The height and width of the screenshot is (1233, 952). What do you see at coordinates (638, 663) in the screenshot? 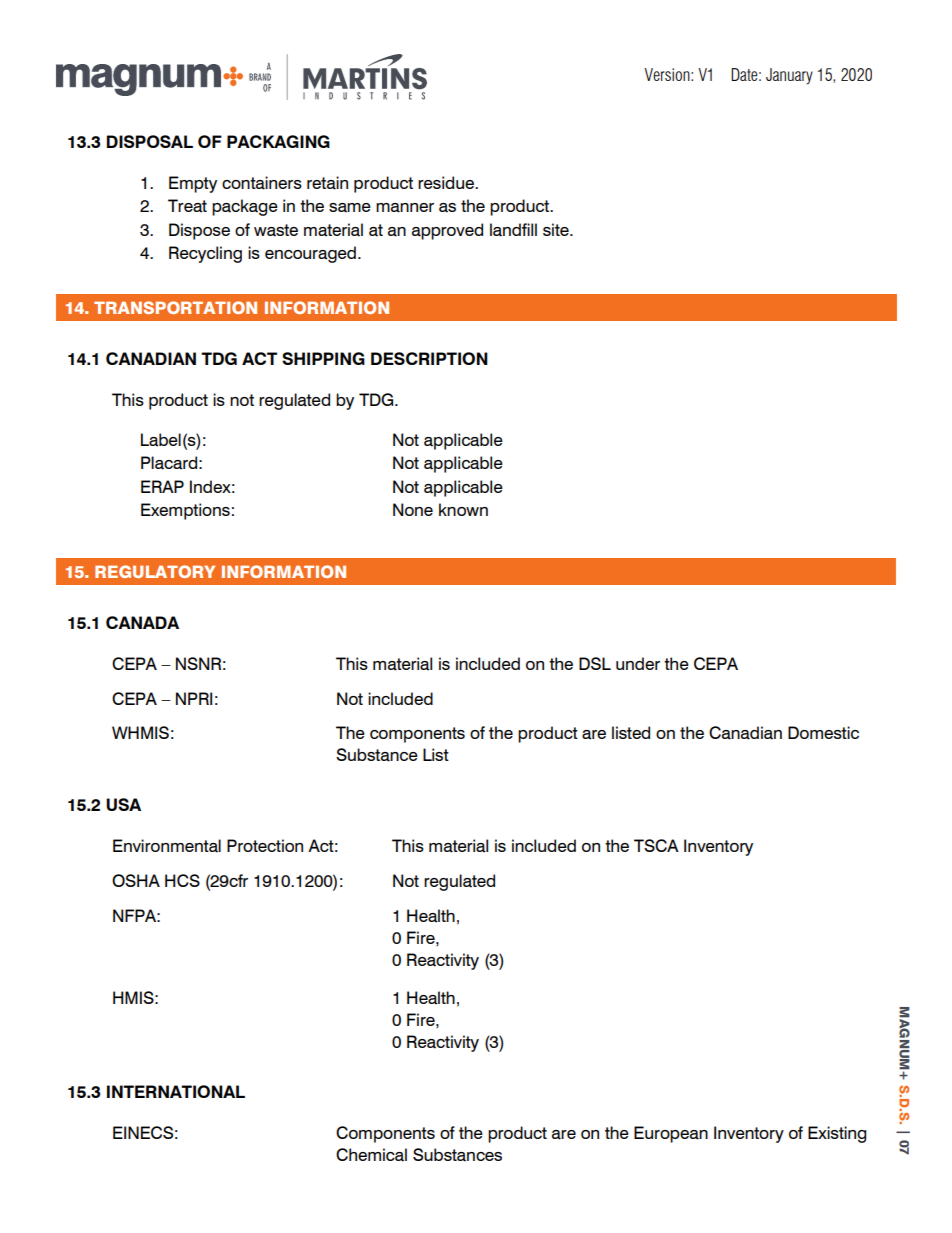
I see `under` at bounding box center [638, 663].
